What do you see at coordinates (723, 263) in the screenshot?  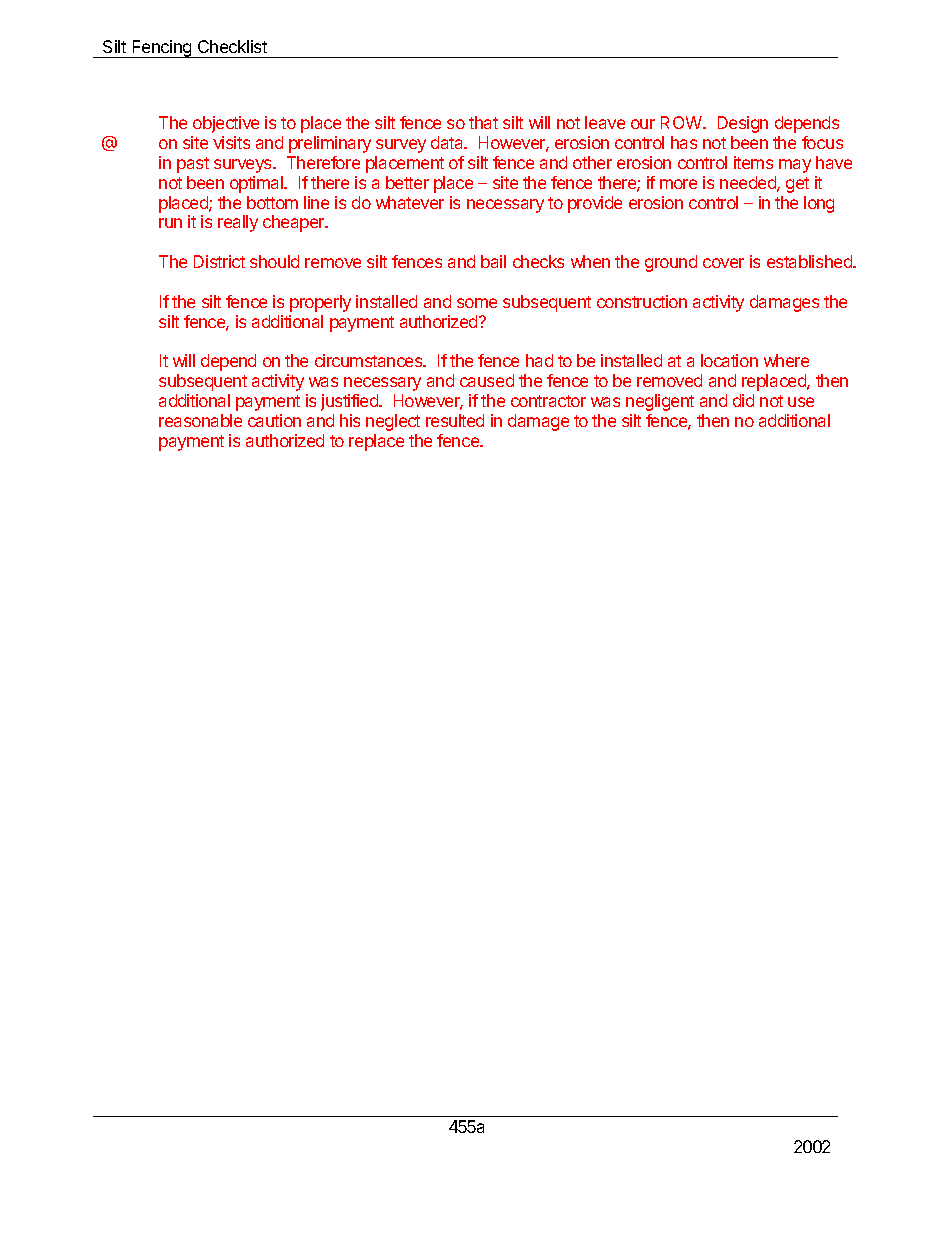 I see `cover` at bounding box center [723, 263].
